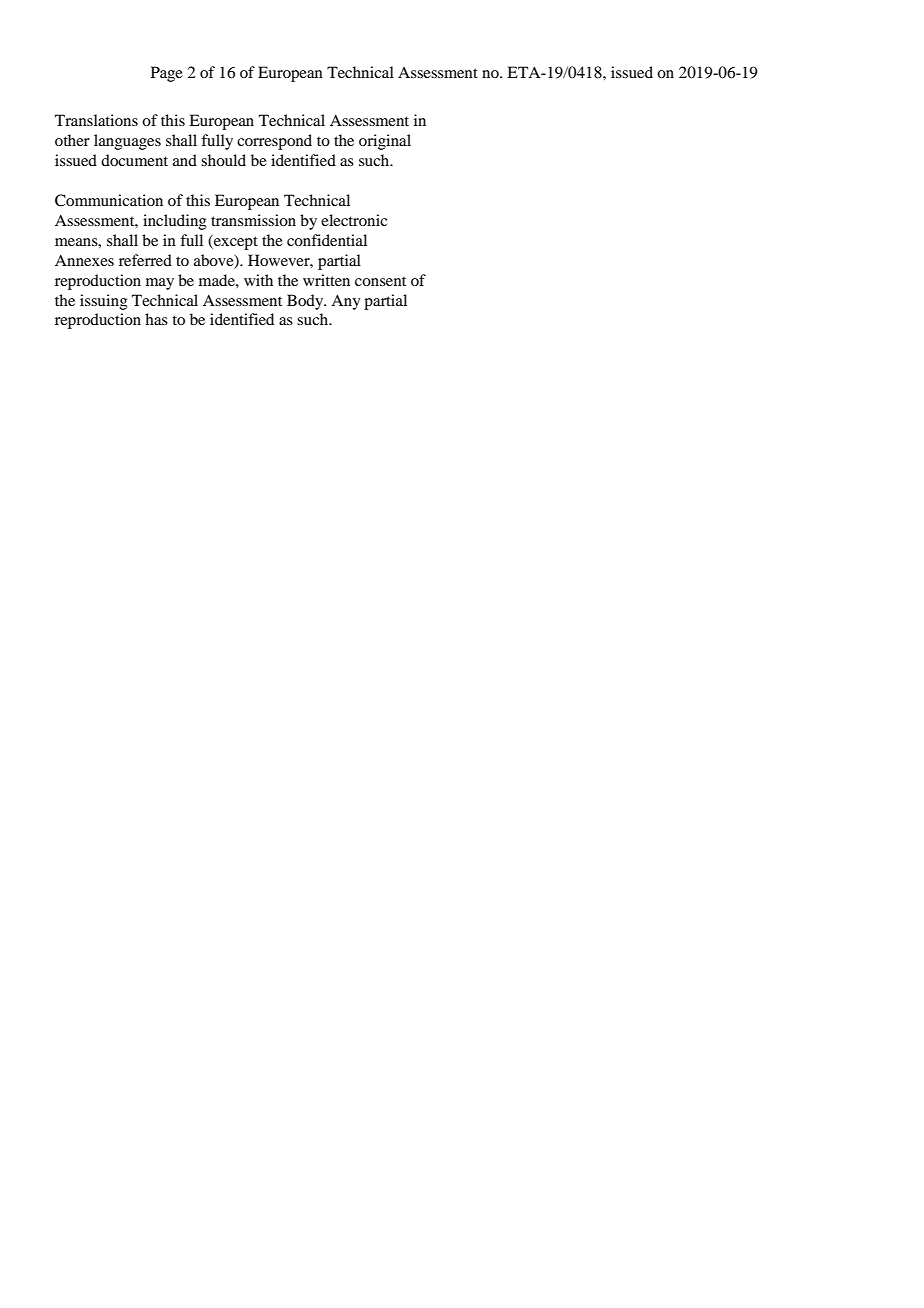 This screenshot has height=1308, width=924. What do you see at coordinates (274, 142) in the screenshot?
I see `correspond` at bounding box center [274, 142].
